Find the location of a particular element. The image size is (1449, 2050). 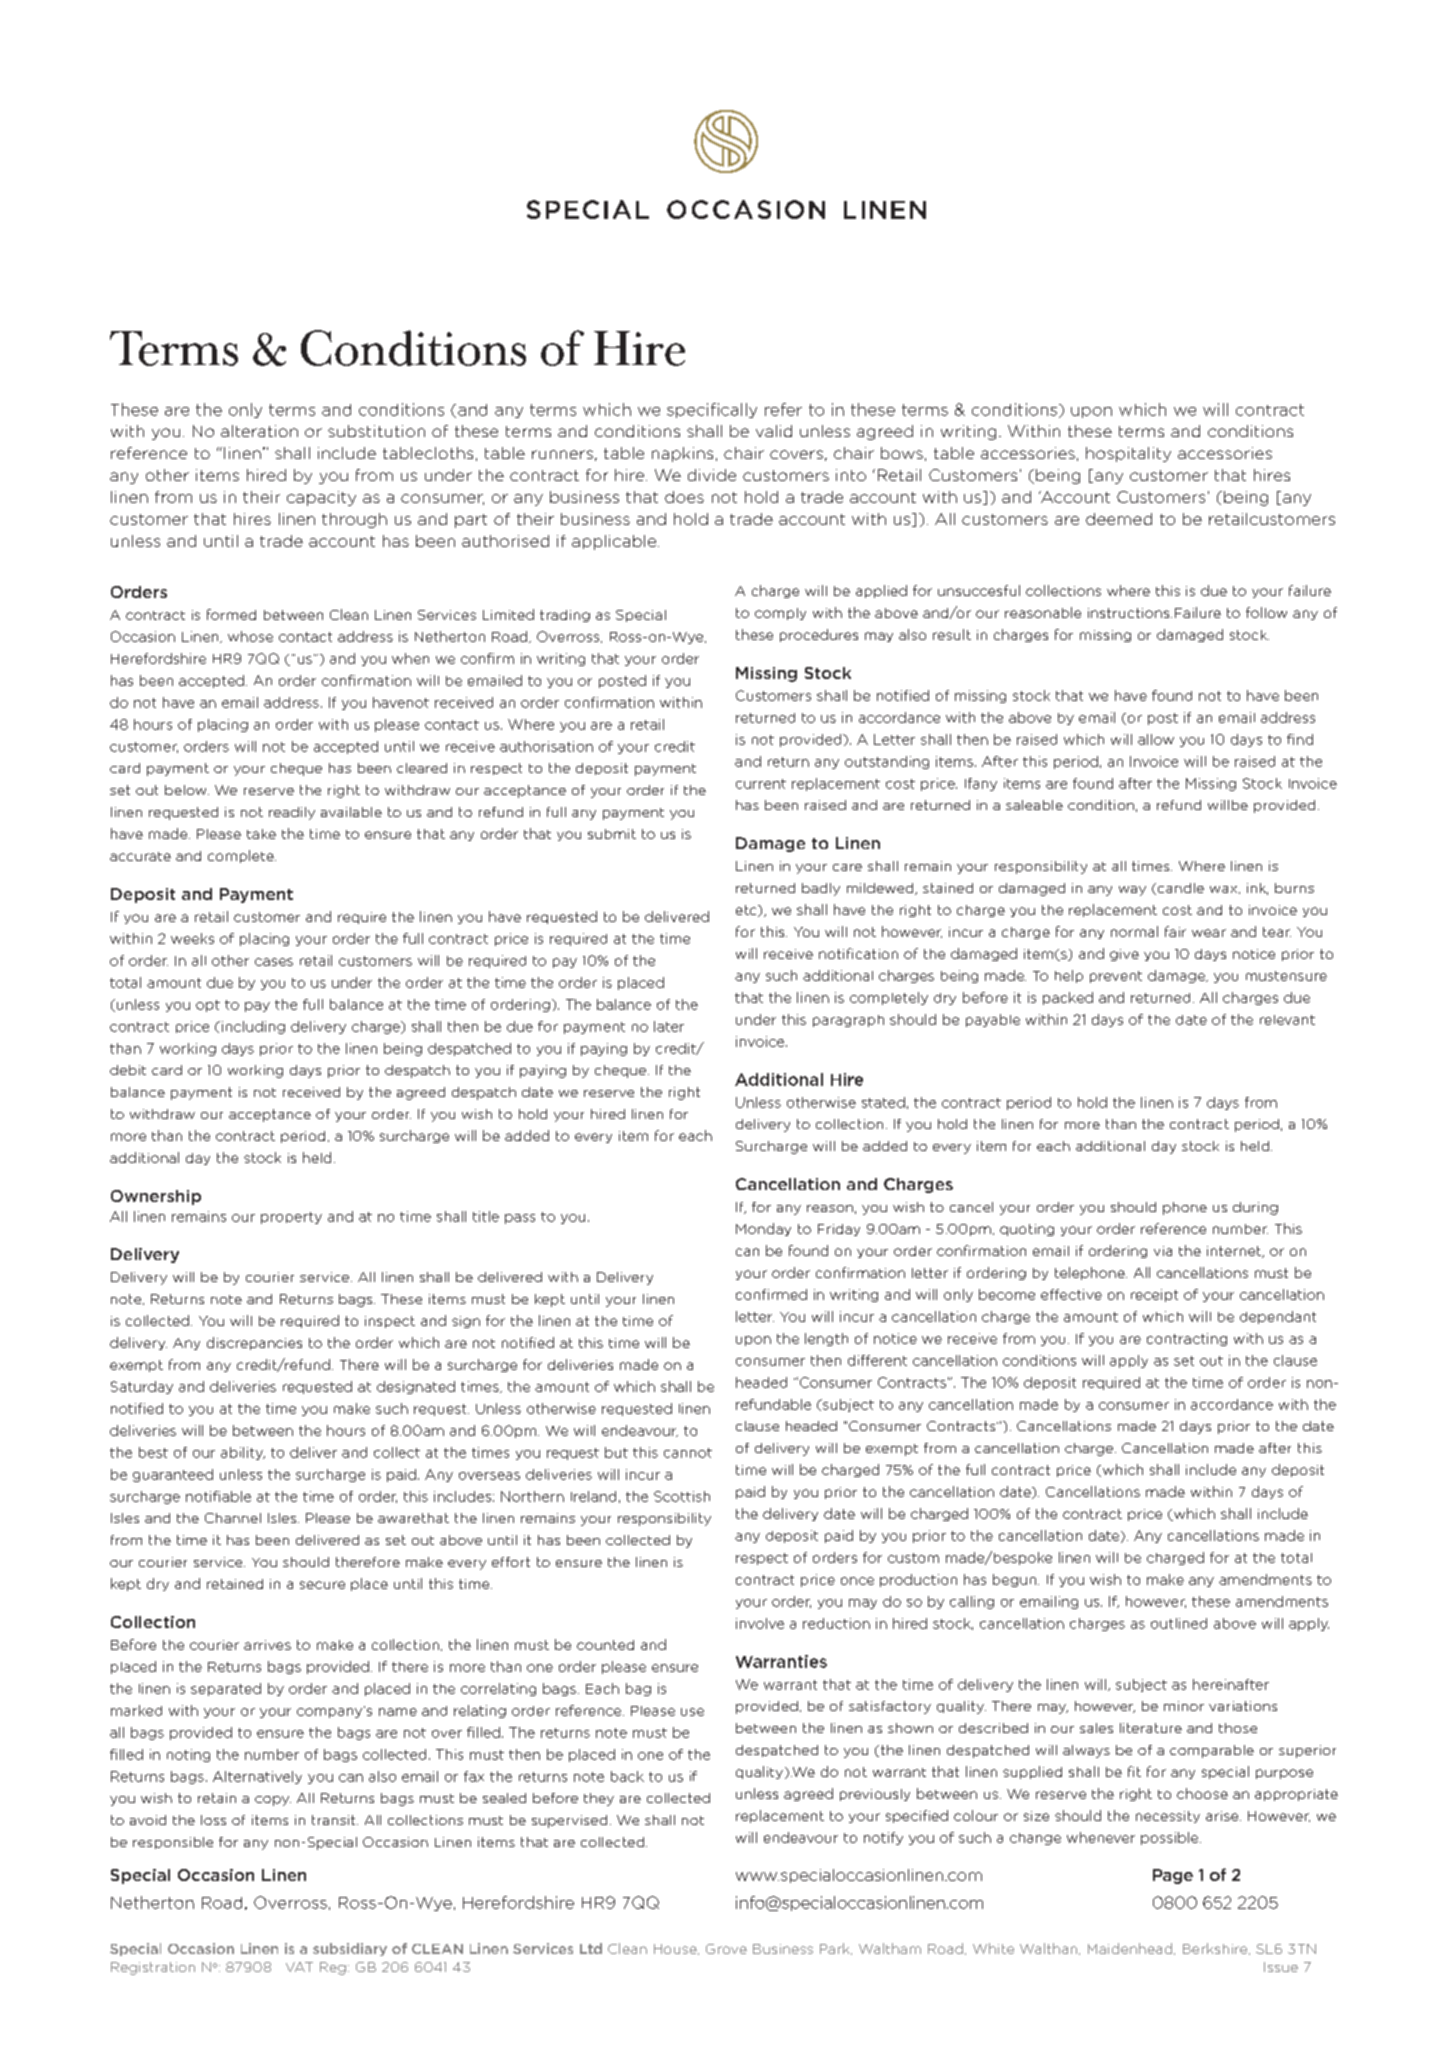

divide is located at coordinates (712, 475).
